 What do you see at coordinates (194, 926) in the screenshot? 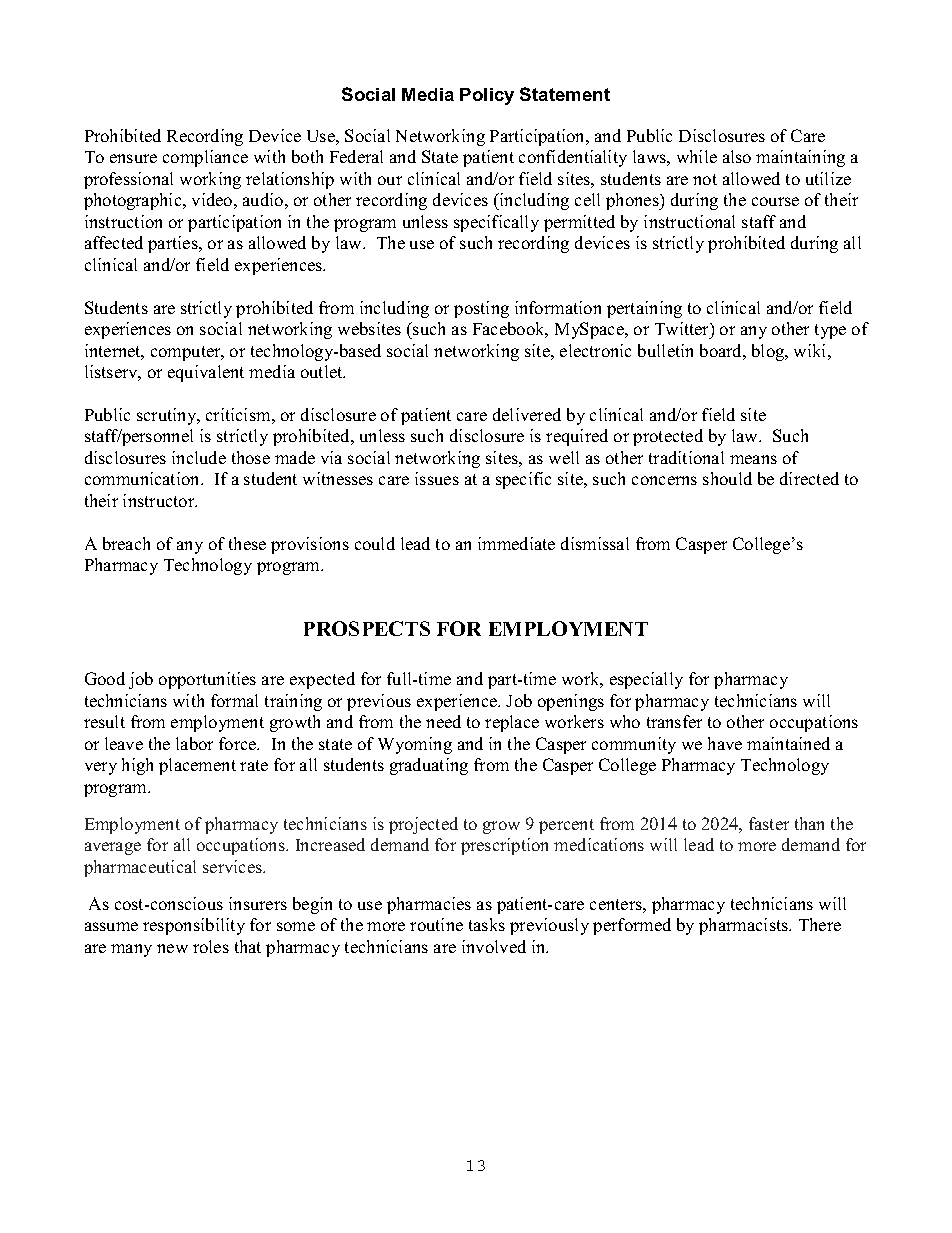
I see `responsibility` at bounding box center [194, 926].
